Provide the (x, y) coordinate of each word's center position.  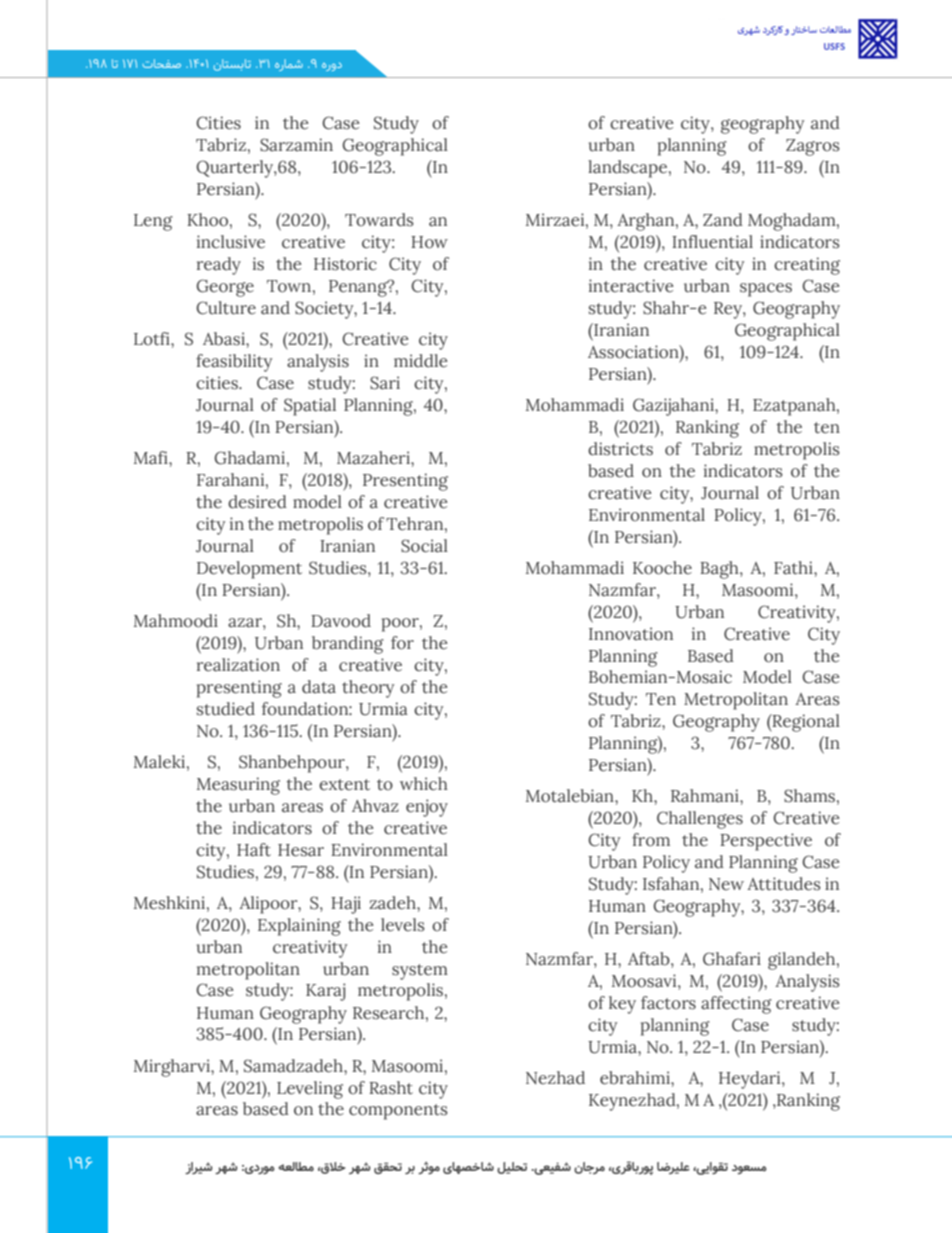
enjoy (427, 808)
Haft (254, 850)
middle (420, 361)
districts (620, 449)
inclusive (231, 242)
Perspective (766, 842)
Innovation (631, 634)
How (429, 242)
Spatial (310, 407)
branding (348, 645)
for (402, 643)
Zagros (813, 147)
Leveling (310, 1090)
